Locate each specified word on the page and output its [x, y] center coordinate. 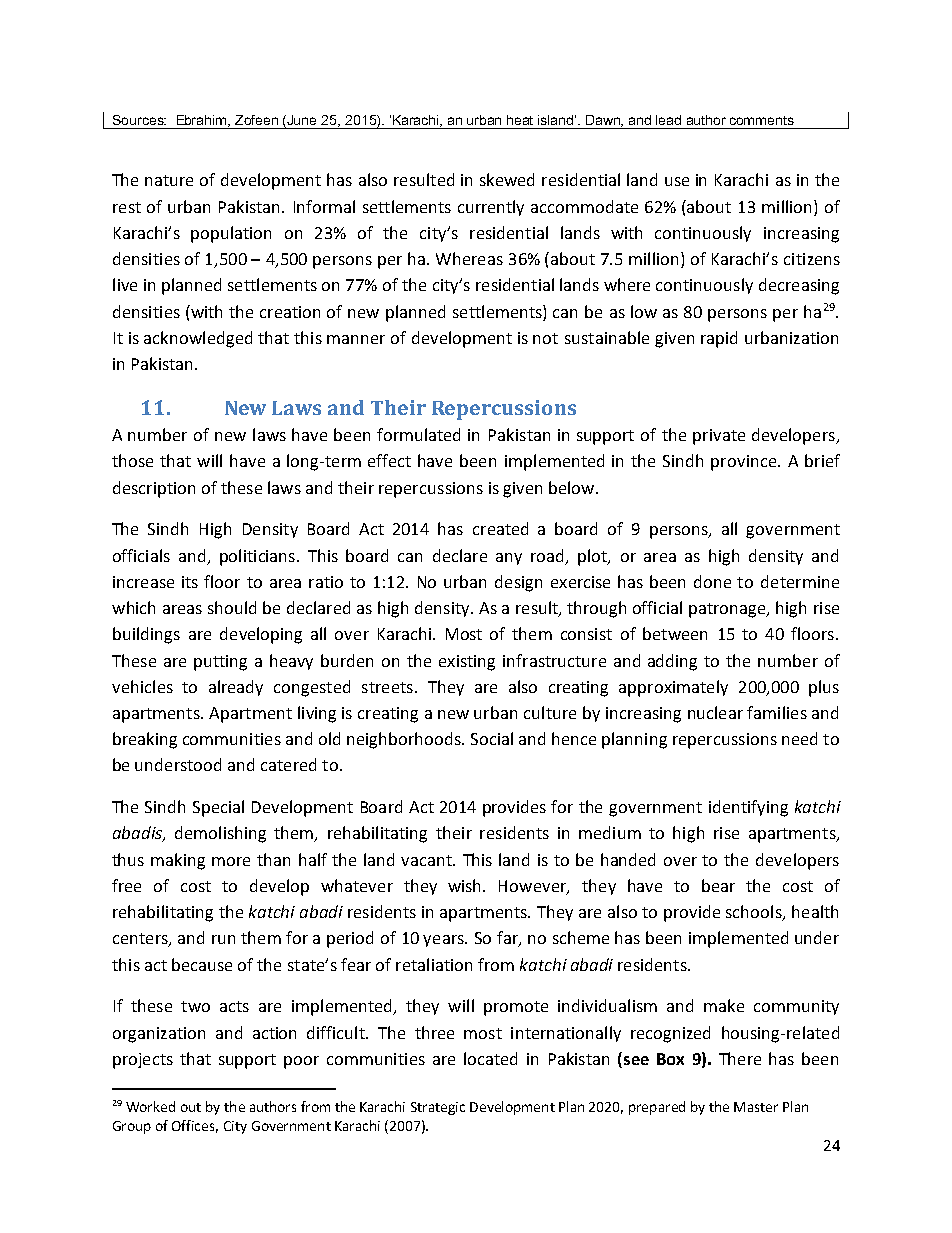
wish [466, 885]
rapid [719, 339]
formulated [418, 434]
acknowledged [198, 339]
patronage [728, 610]
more [231, 861]
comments [762, 120]
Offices [195, 1126]
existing [467, 663]
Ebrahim [203, 121]
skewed [507, 179]
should [232, 607]
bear [718, 885]
